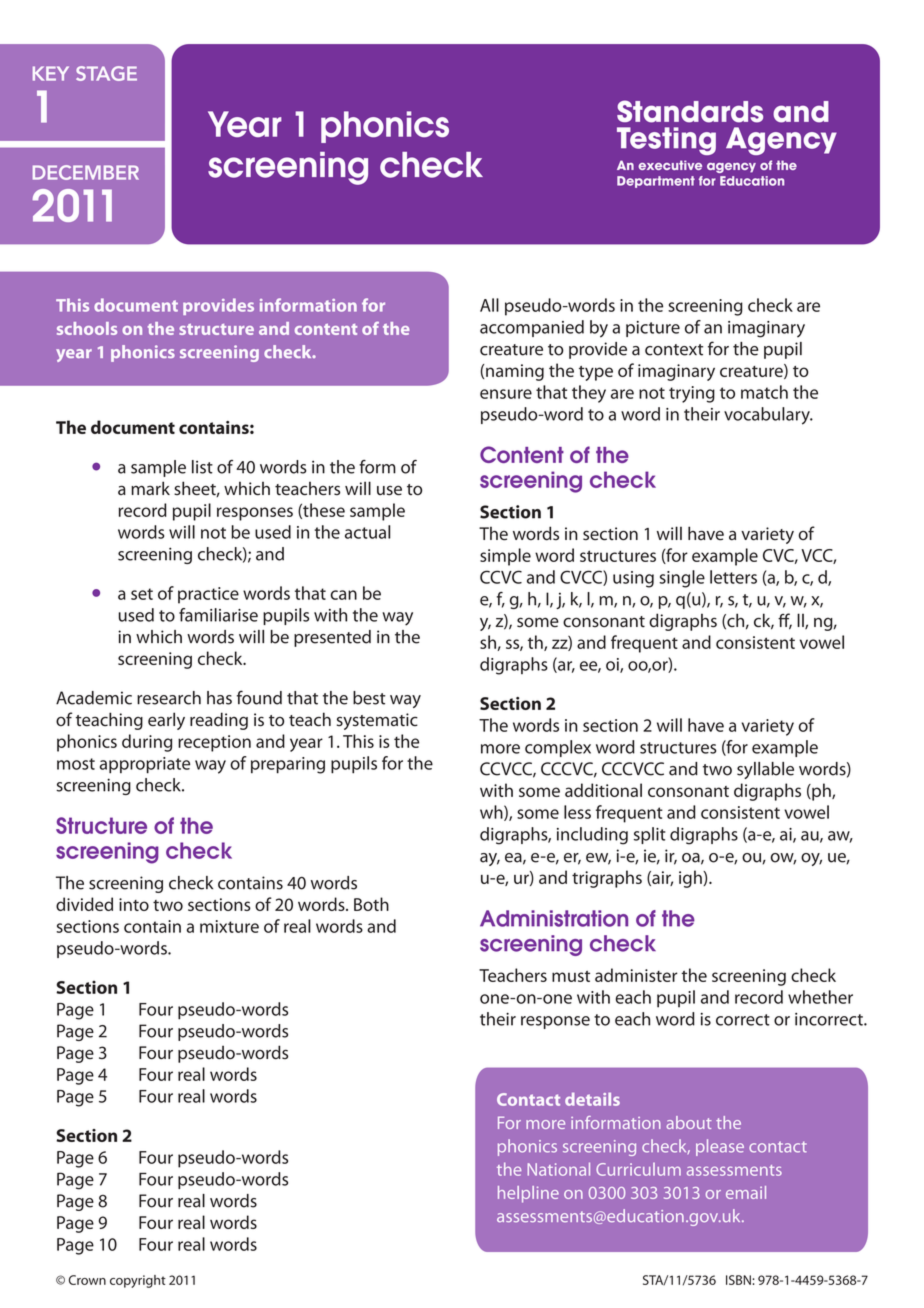 This page has width=924, height=1308. Describe the element at coordinates (367, 532) in the page. I see `actual` at that location.
